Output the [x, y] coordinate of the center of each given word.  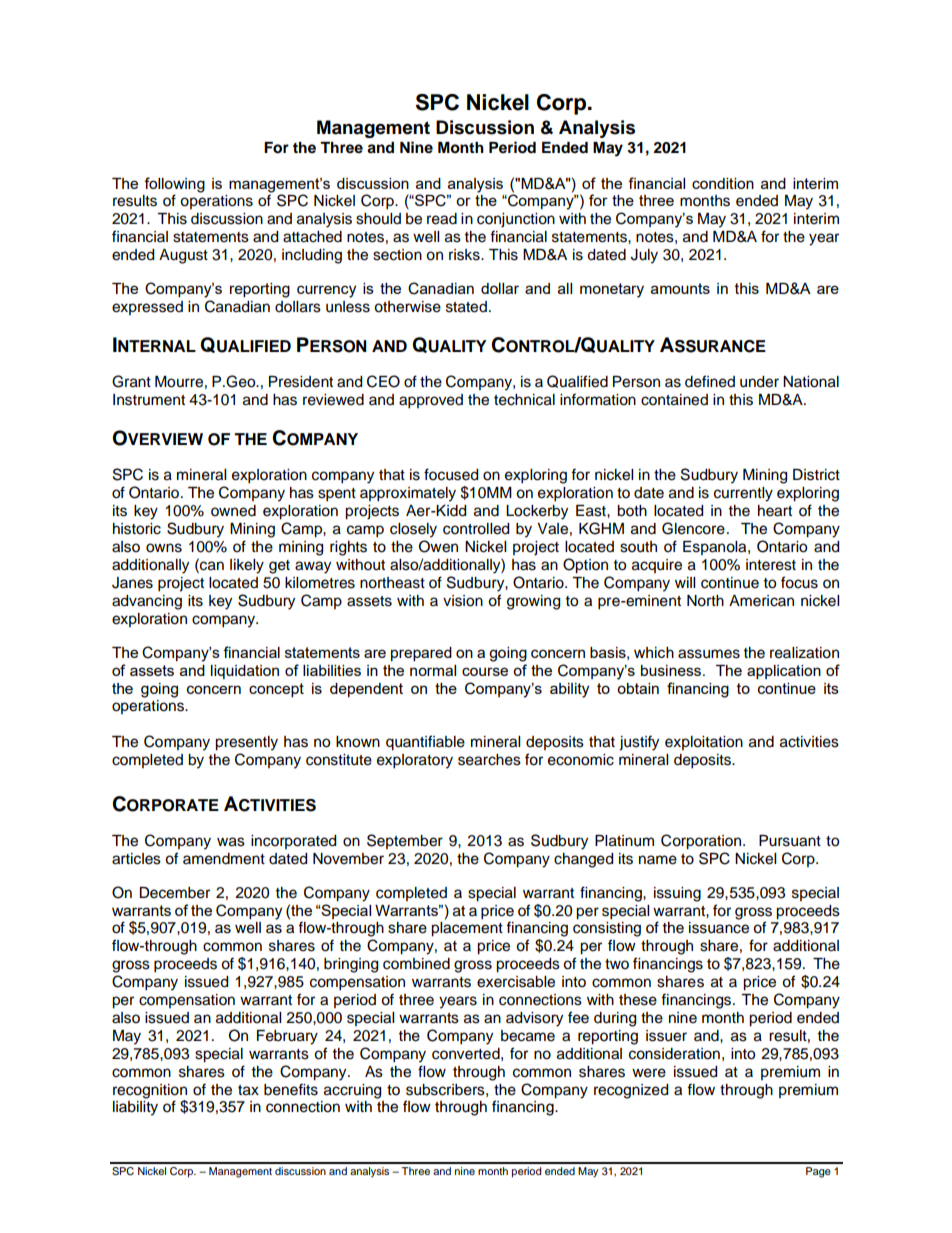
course [485, 671]
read [442, 219]
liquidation [245, 672]
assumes [709, 654]
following [174, 185]
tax [248, 1090]
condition [723, 183]
